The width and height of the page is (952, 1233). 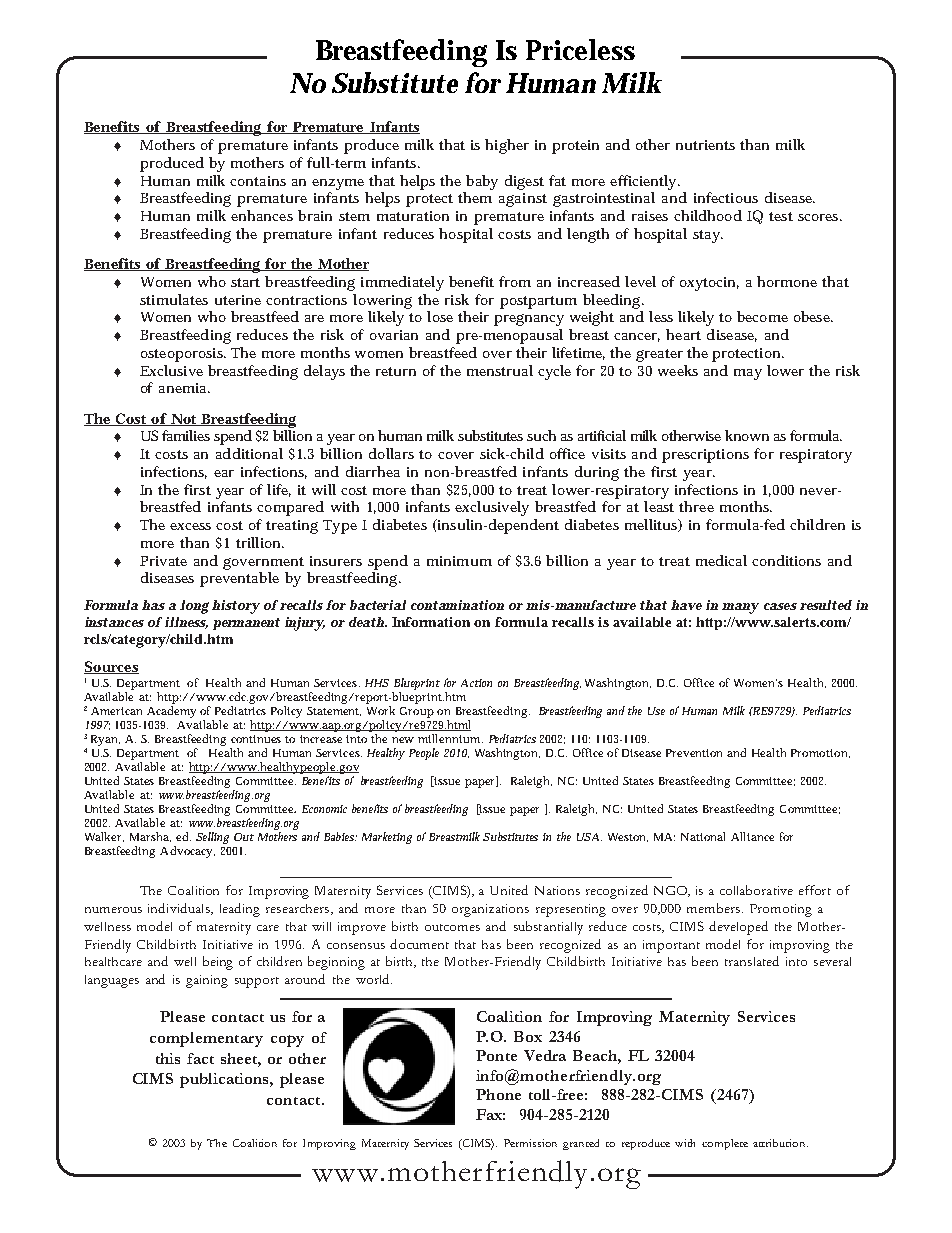 What do you see at coordinates (726, 197) in the page?
I see `infectious` at bounding box center [726, 197].
